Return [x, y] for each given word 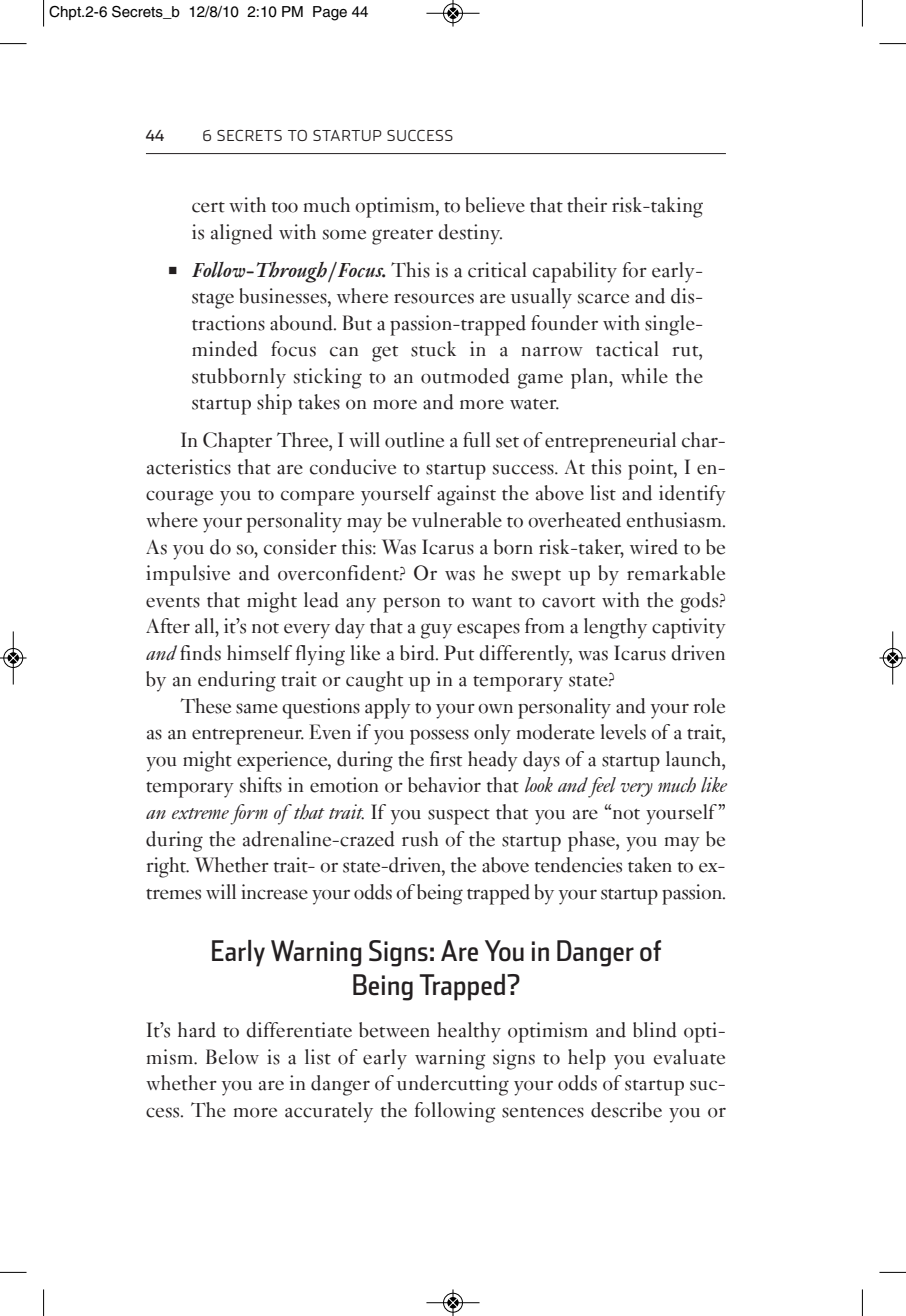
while [644, 376]
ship [274, 404]
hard [197, 1030]
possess [439, 737]
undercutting [453, 1085]
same [257, 708]
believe [495, 205]
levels [623, 732]
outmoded [465, 376]
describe [626, 1110]
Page [330, 13]
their [587, 205]
